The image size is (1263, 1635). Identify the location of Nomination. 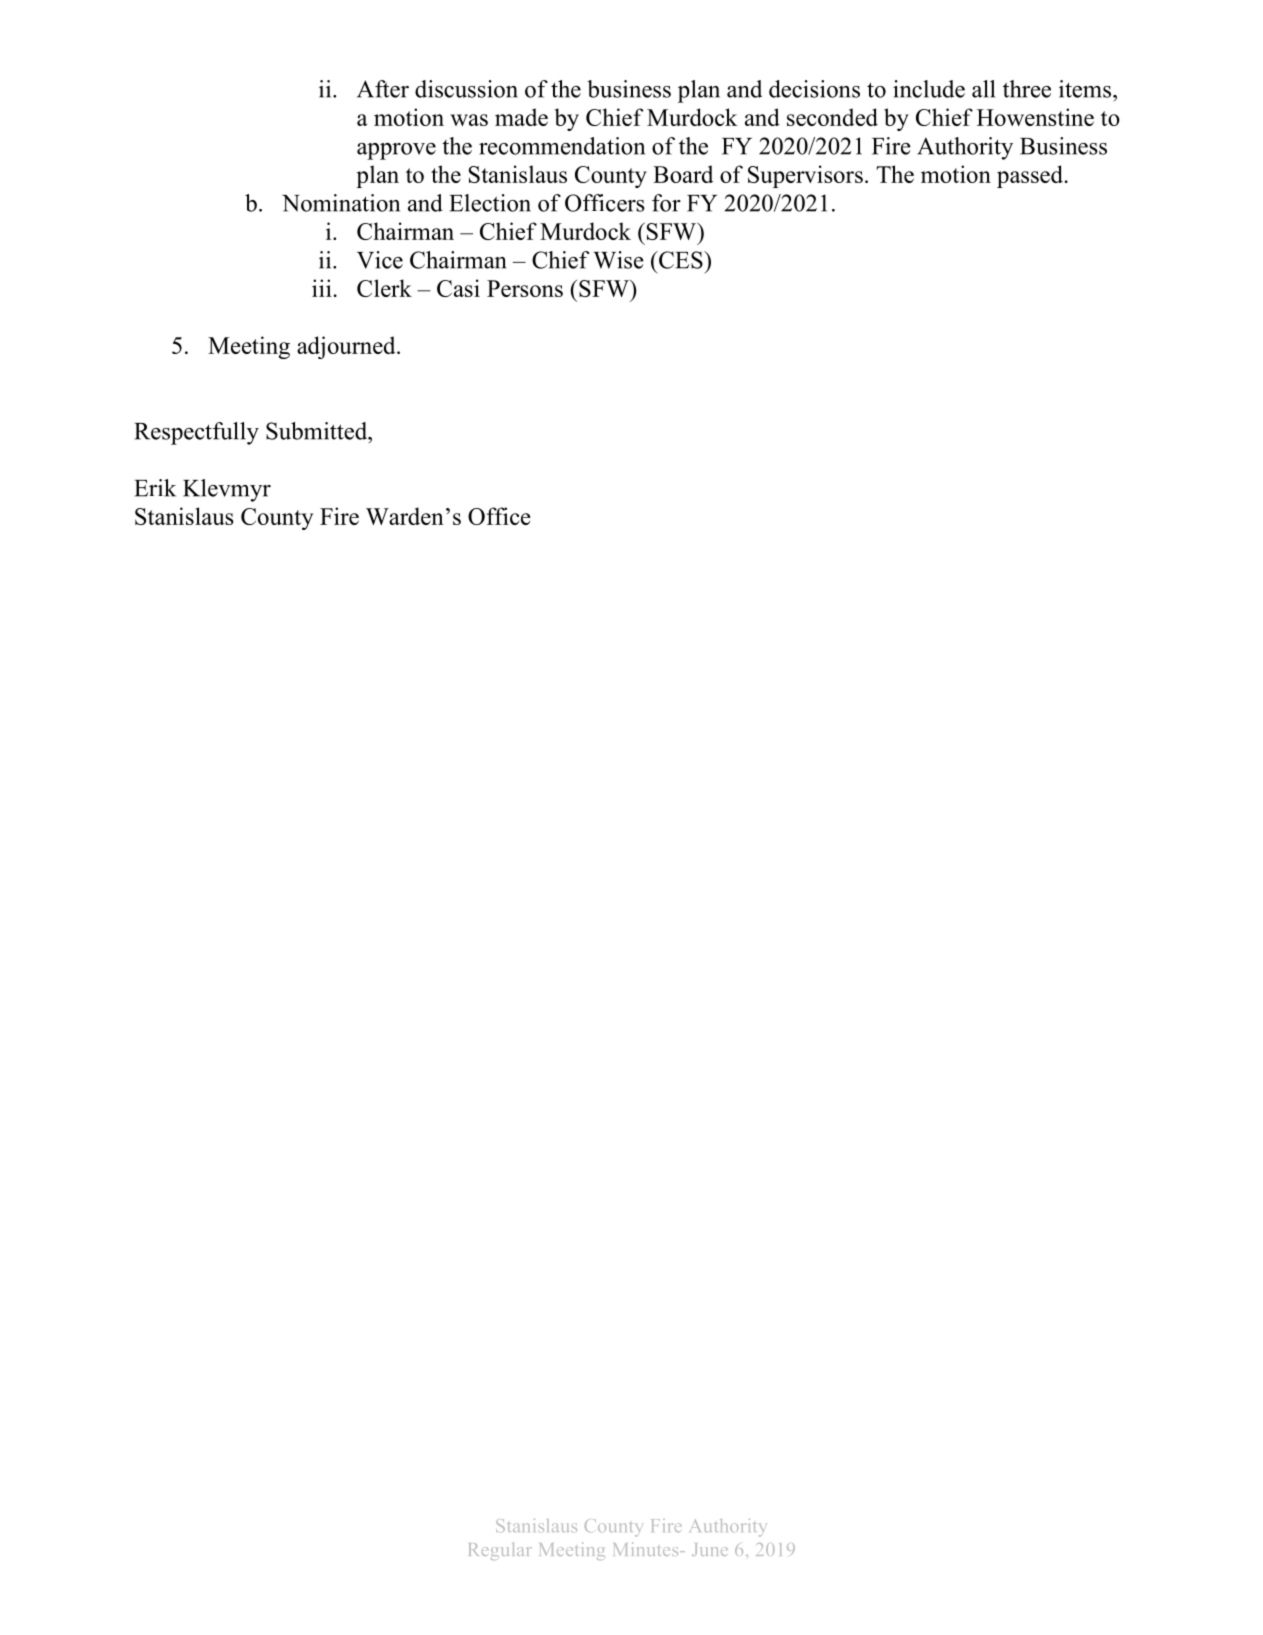
(341, 203).
